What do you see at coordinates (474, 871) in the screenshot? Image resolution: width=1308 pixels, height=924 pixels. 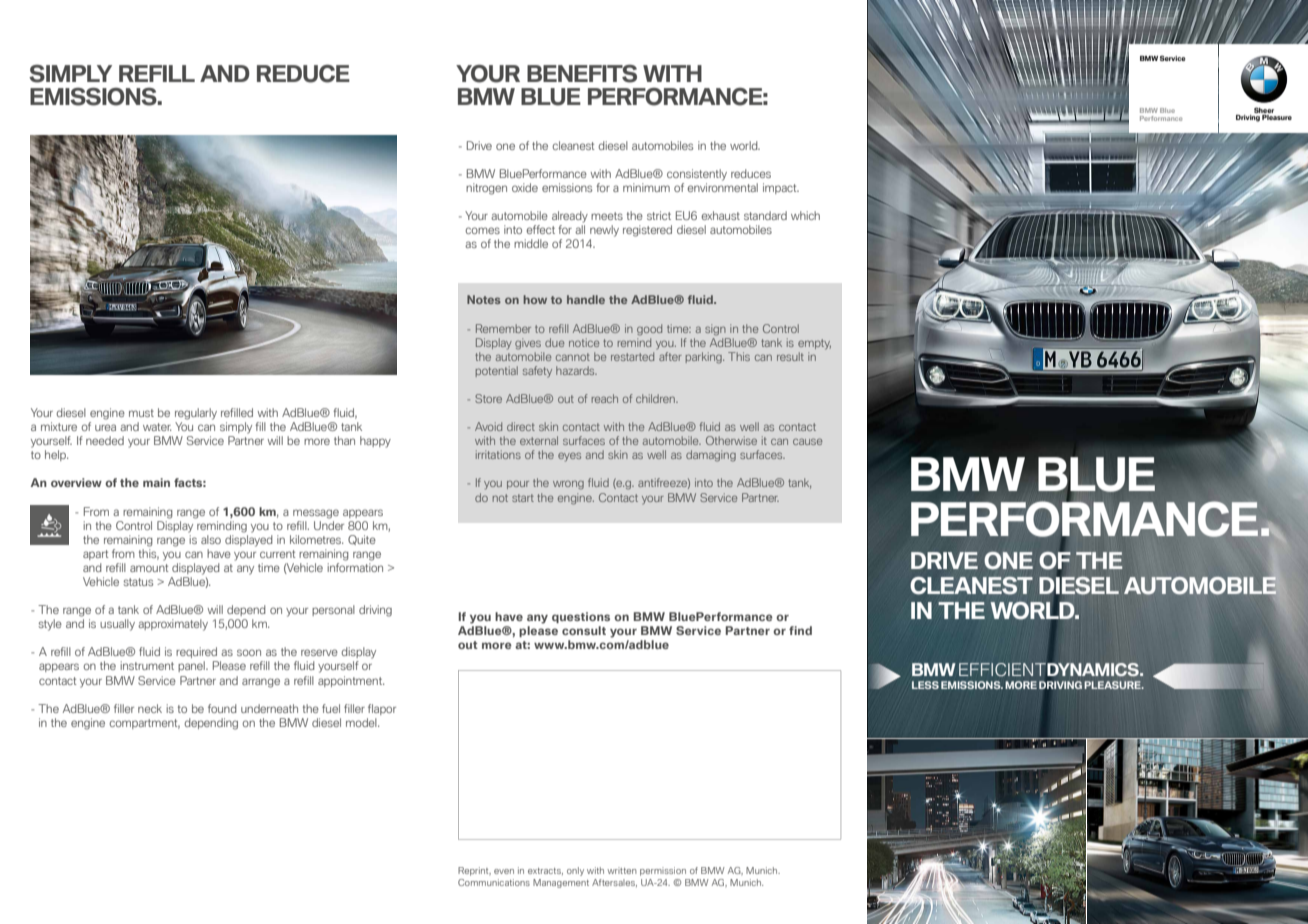 I see `Reprint` at bounding box center [474, 871].
